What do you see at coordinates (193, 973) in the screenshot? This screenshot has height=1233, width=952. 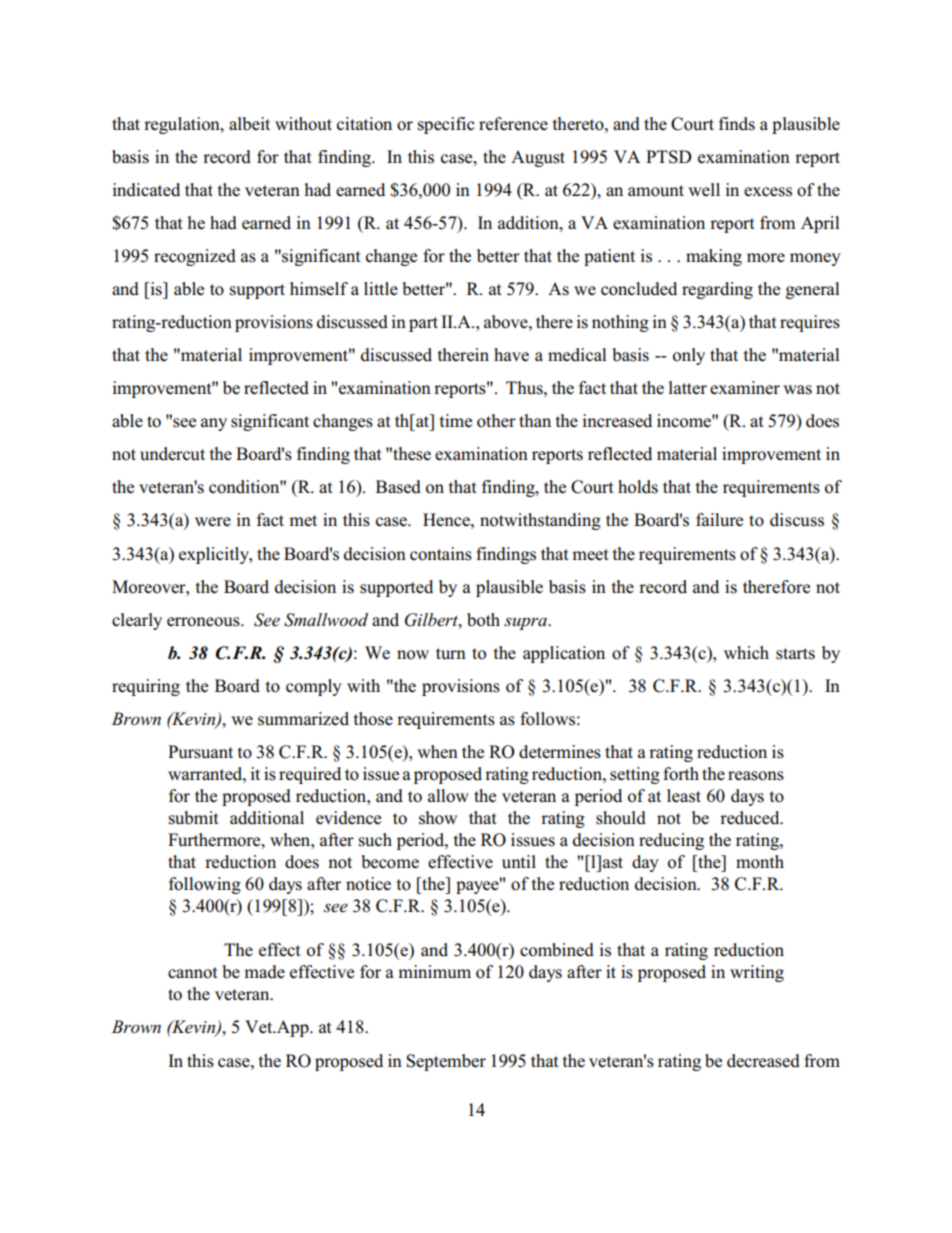 I see `cannot` at bounding box center [193, 973].
